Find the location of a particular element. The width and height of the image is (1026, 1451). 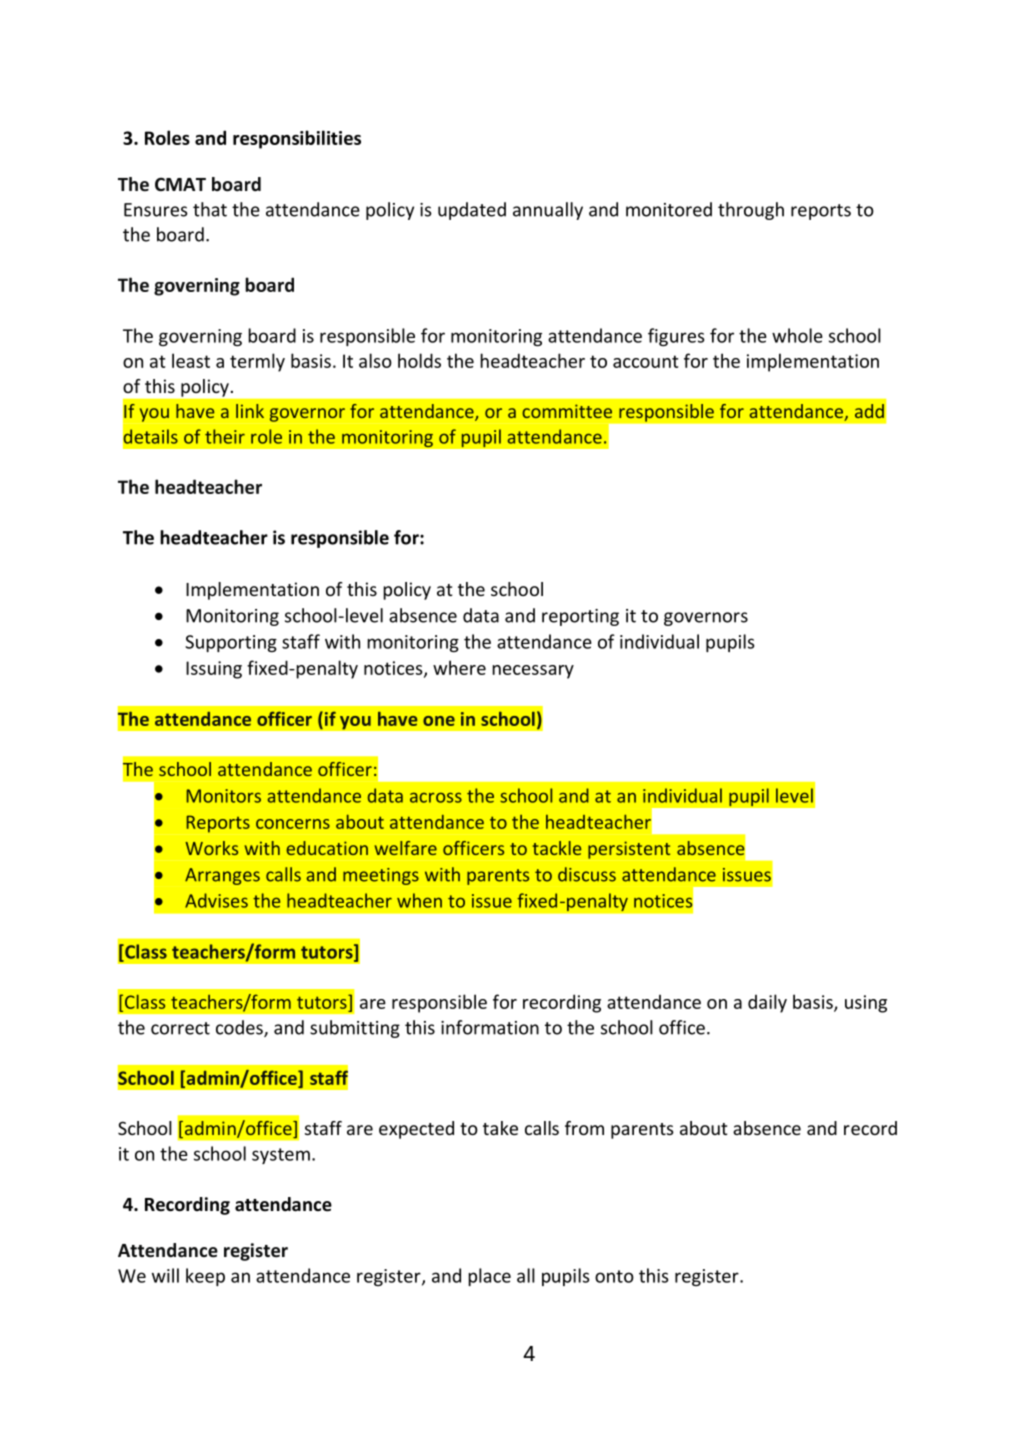

their is located at coordinates (225, 436).
